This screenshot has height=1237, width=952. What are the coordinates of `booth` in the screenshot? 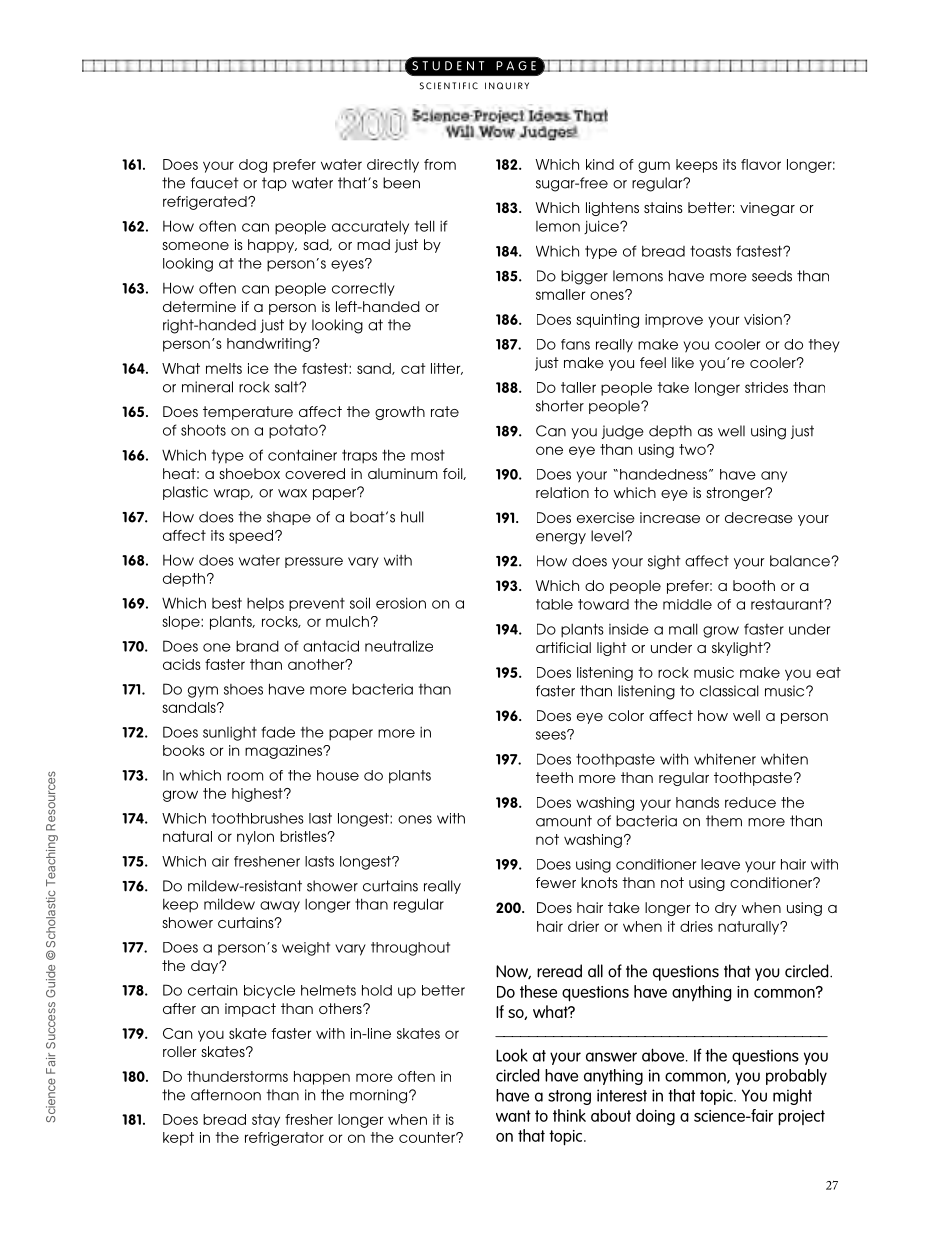 It's located at (754, 585).
